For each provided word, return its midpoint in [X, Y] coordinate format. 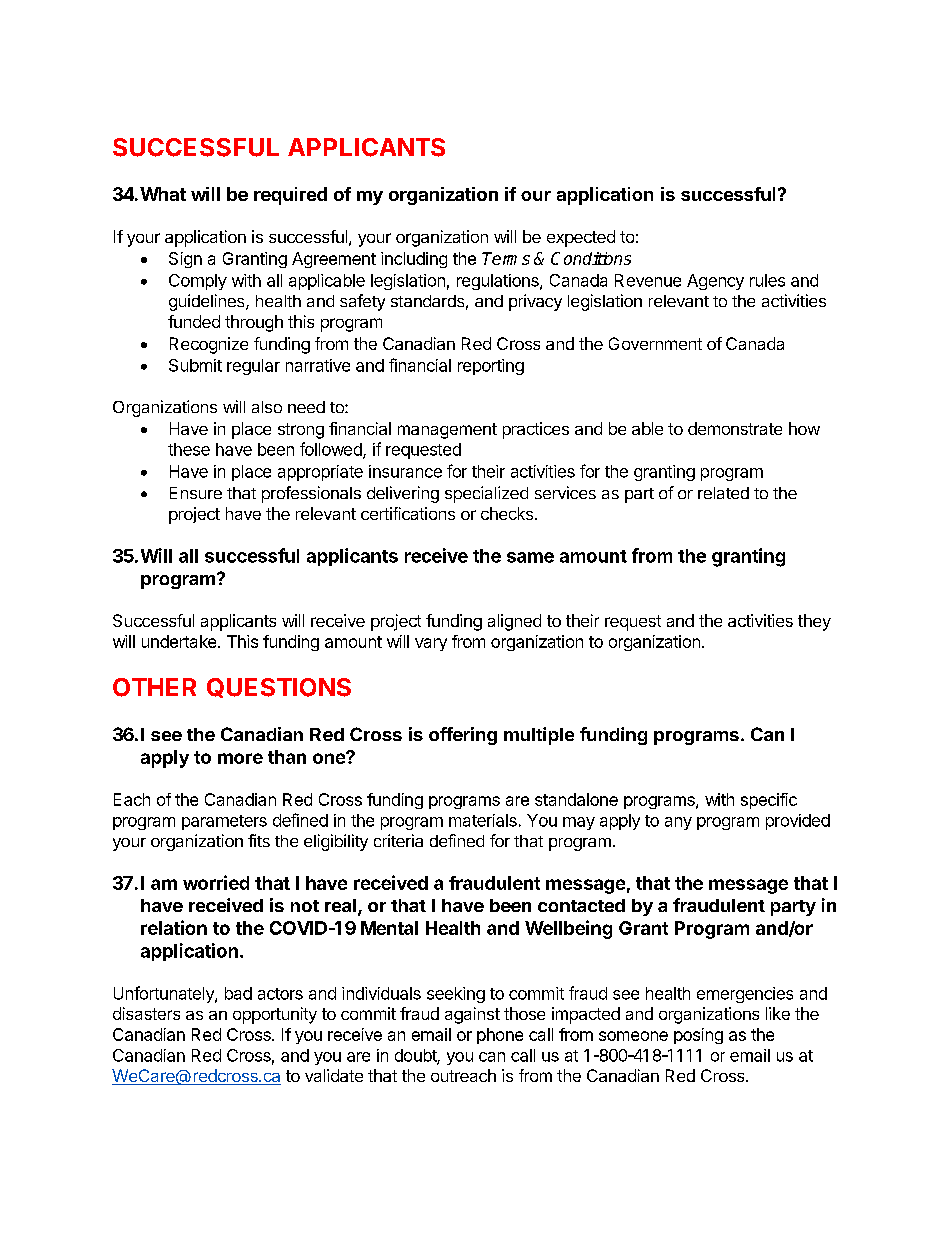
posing [698, 1036]
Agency [715, 282]
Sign [185, 260]
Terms [506, 258]
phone [500, 1036]
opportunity [275, 1015]
